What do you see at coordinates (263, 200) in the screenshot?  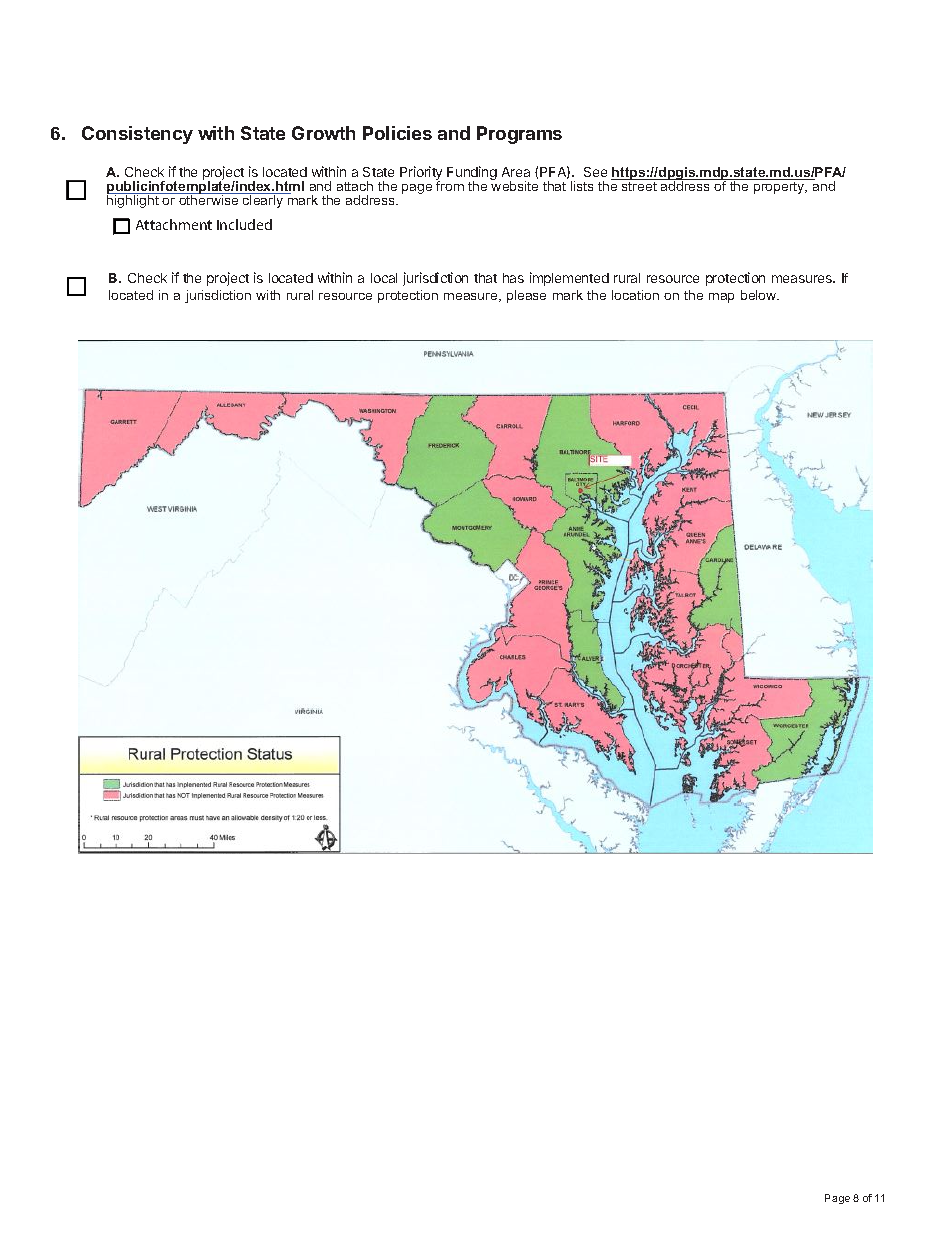 I see `clearly` at bounding box center [263, 200].
